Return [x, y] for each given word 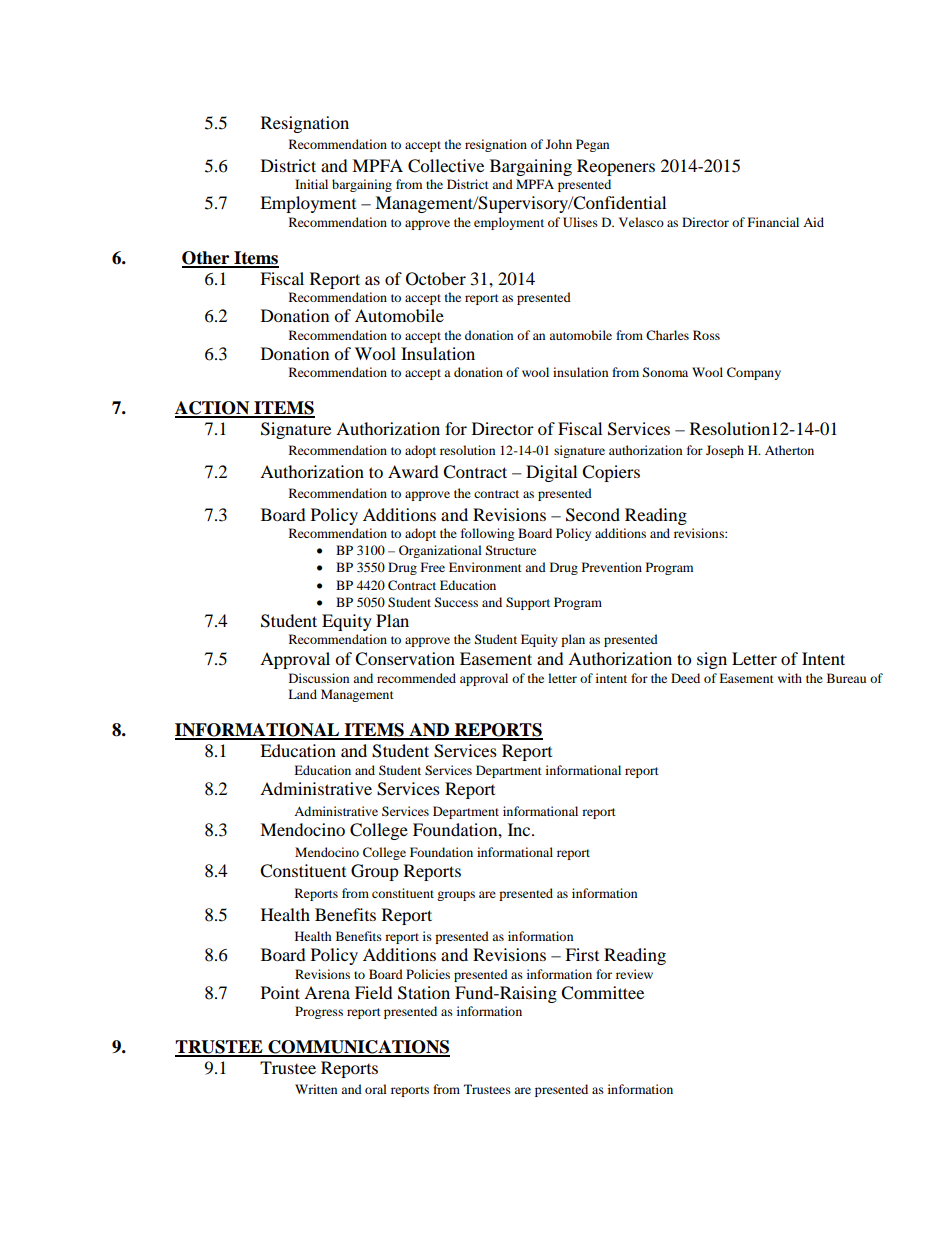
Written [316, 1089]
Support [528, 603]
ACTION [213, 409]
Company [754, 373]
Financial [773, 222]
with [790, 678]
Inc [520, 829]
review [634, 974]
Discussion [319, 678]
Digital [551, 473]
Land [302, 694]
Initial [311, 184]
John [559, 144]
